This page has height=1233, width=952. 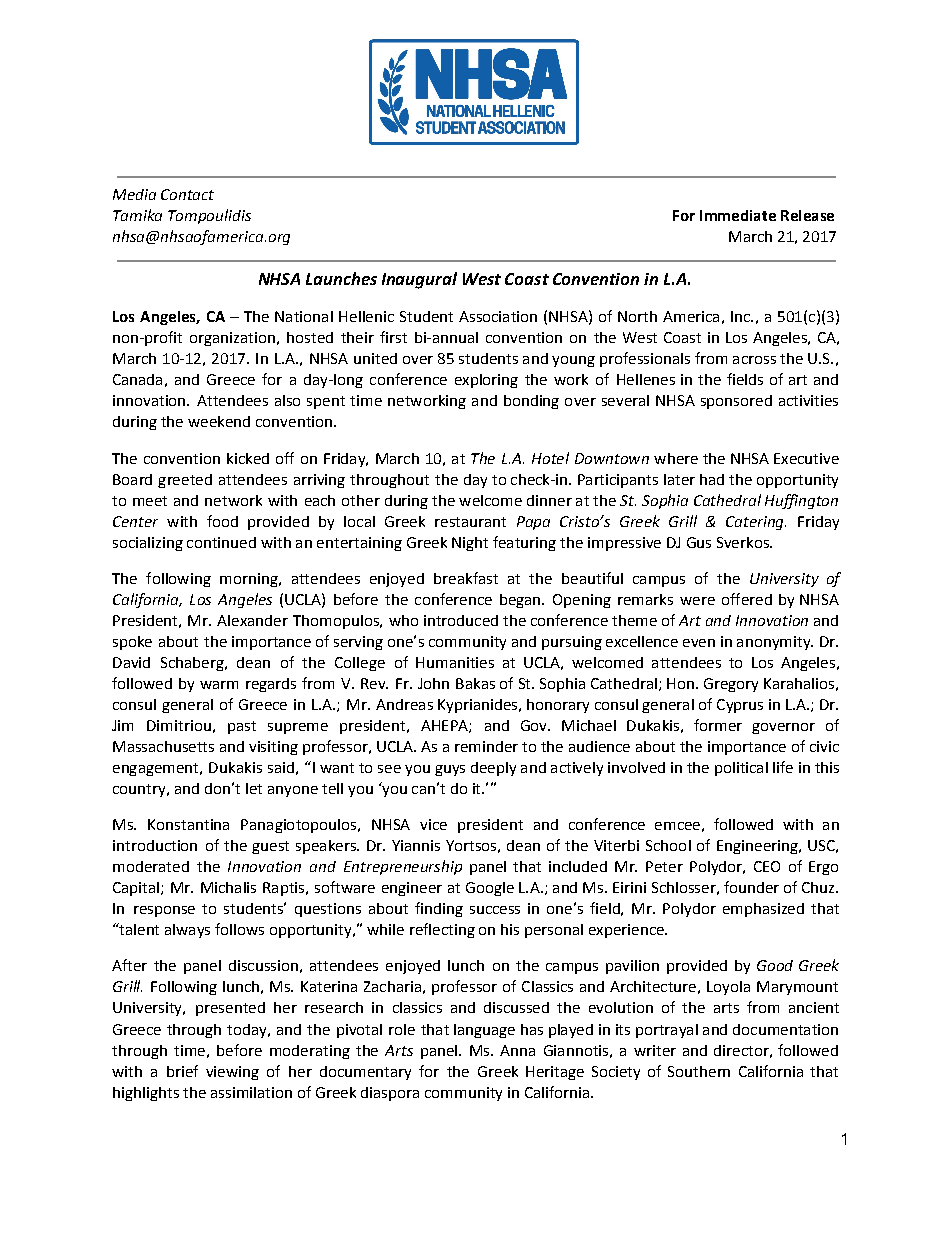 What do you see at coordinates (807, 215) in the page?
I see `Release` at bounding box center [807, 215].
